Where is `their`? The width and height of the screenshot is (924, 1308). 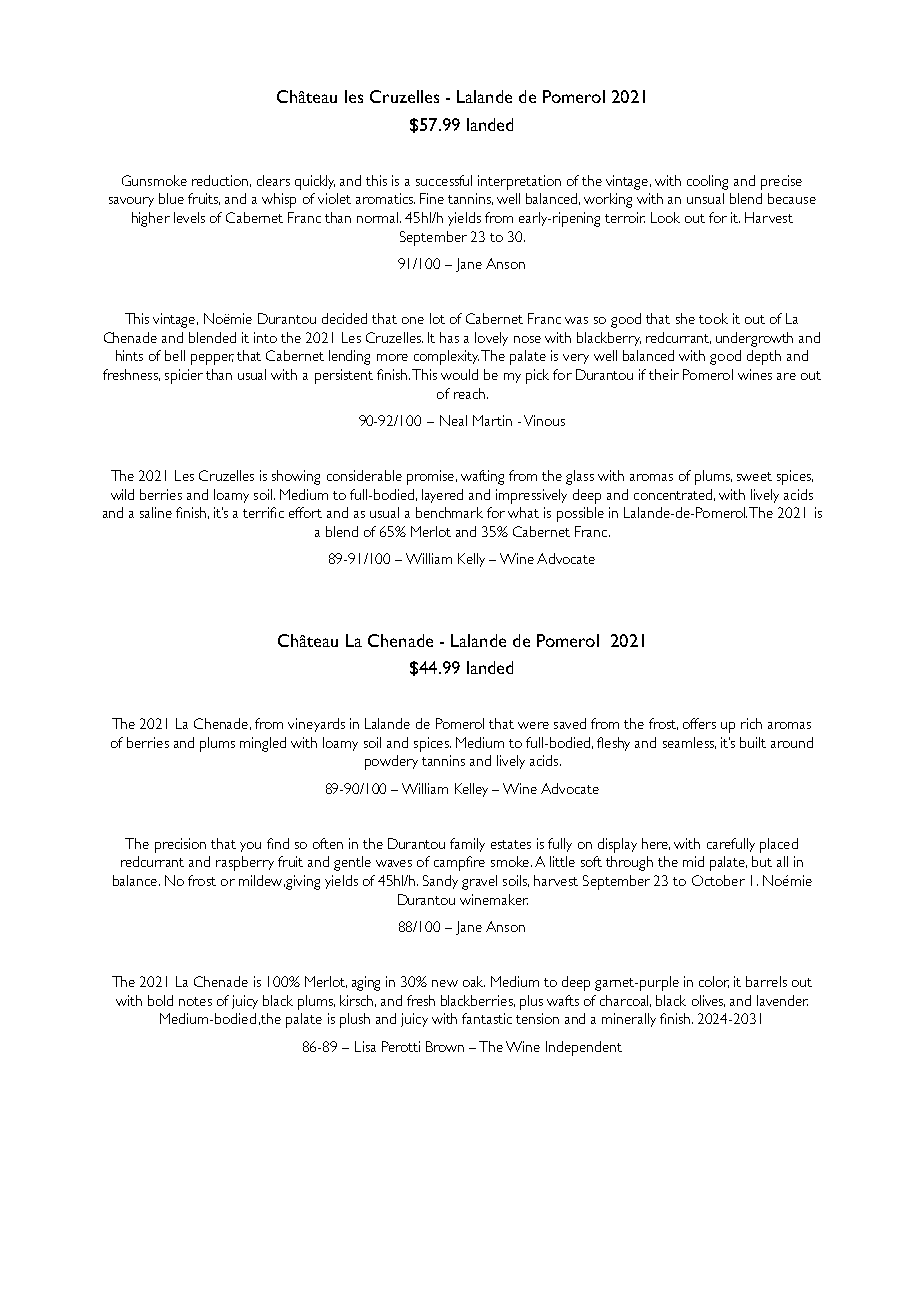
their is located at coordinates (664, 374).
